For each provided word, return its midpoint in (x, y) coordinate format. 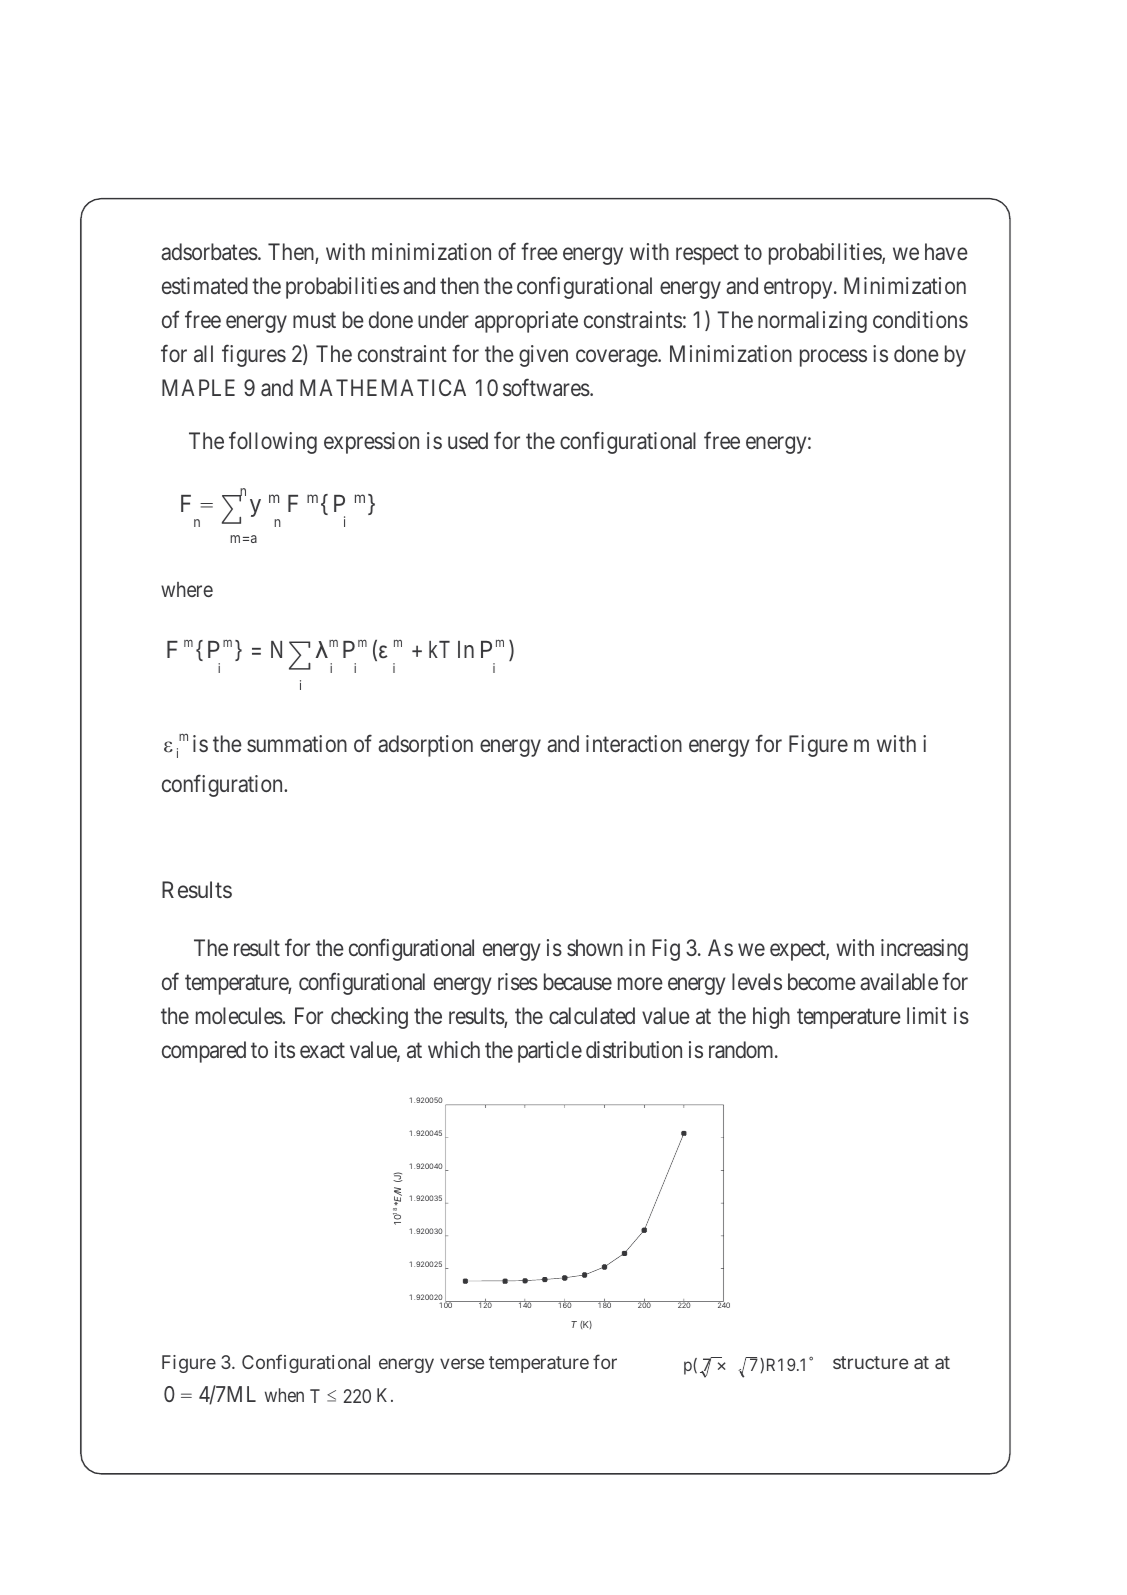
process (833, 358)
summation (297, 744)
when (284, 1395)
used (468, 440)
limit (927, 1015)
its (285, 1049)
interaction (634, 744)
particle (550, 1052)
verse (462, 1363)
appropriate (526, 322)
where (187, 589)
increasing (924, 950)
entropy (799, 289)
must (314, 320)
